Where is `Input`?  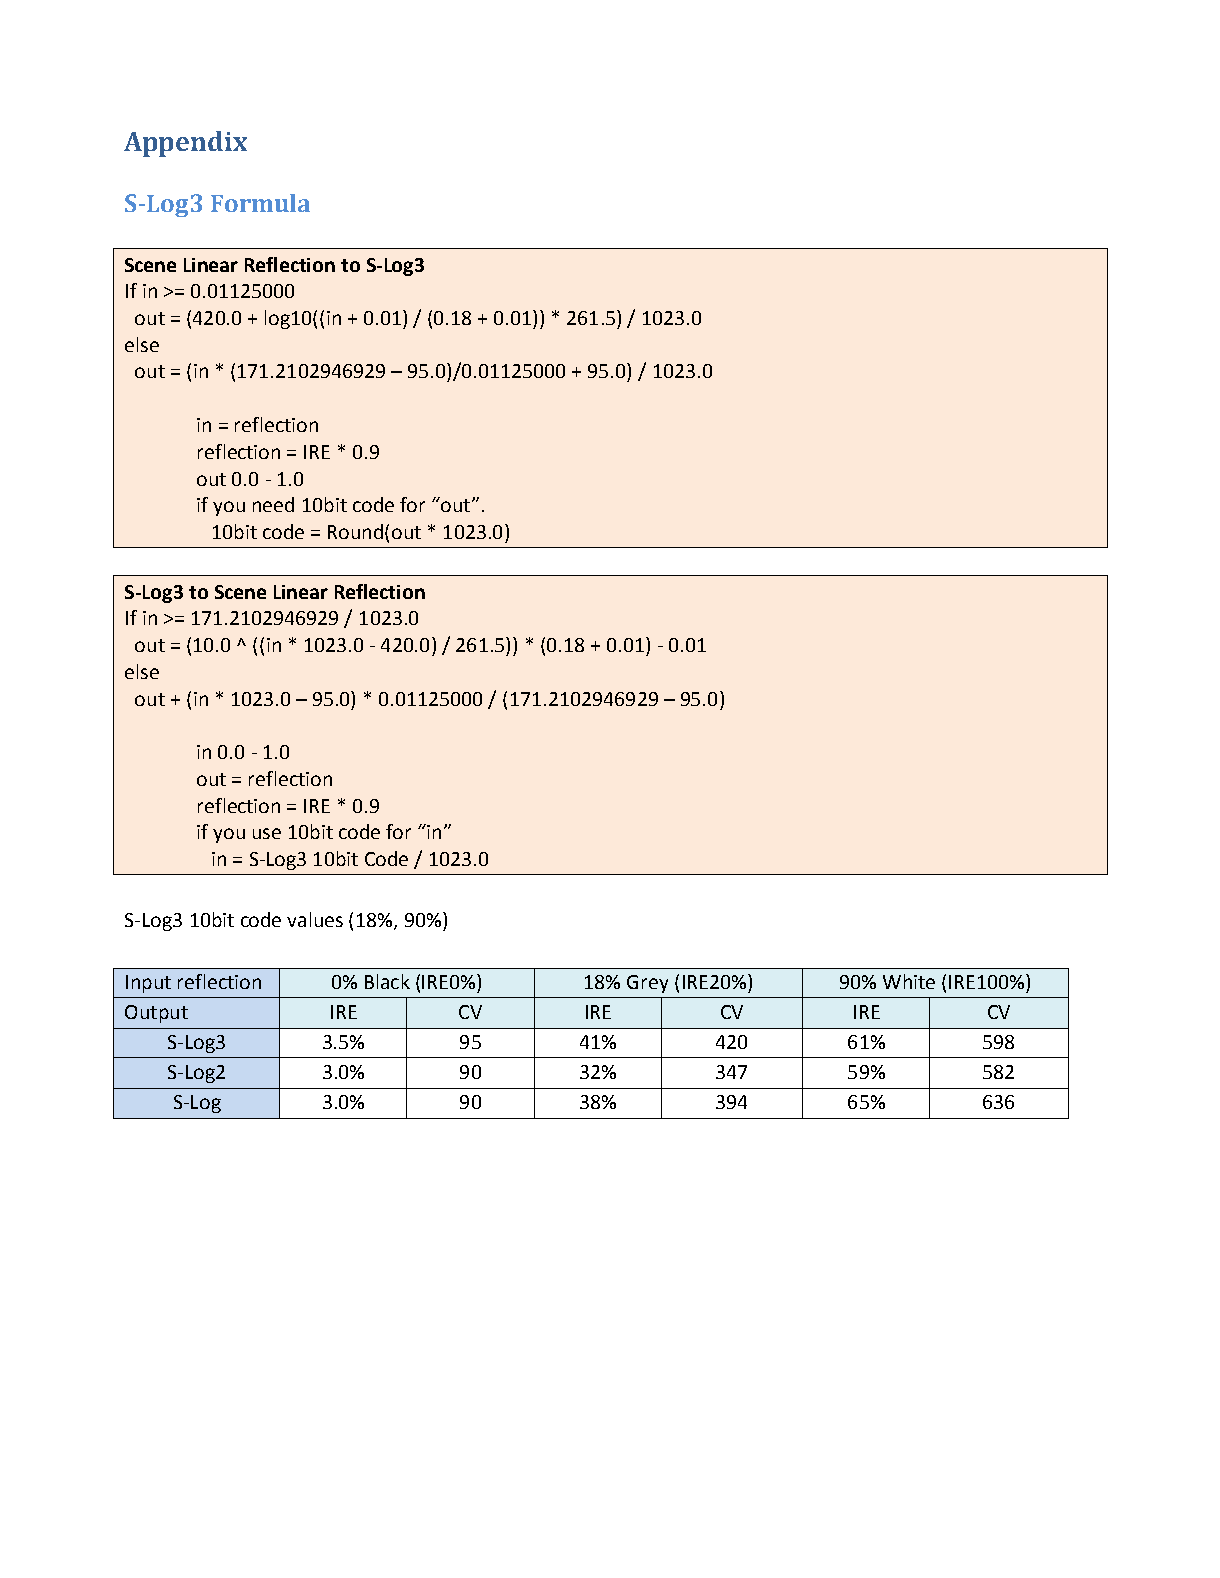 Input is located at coordinates (148, 984).
